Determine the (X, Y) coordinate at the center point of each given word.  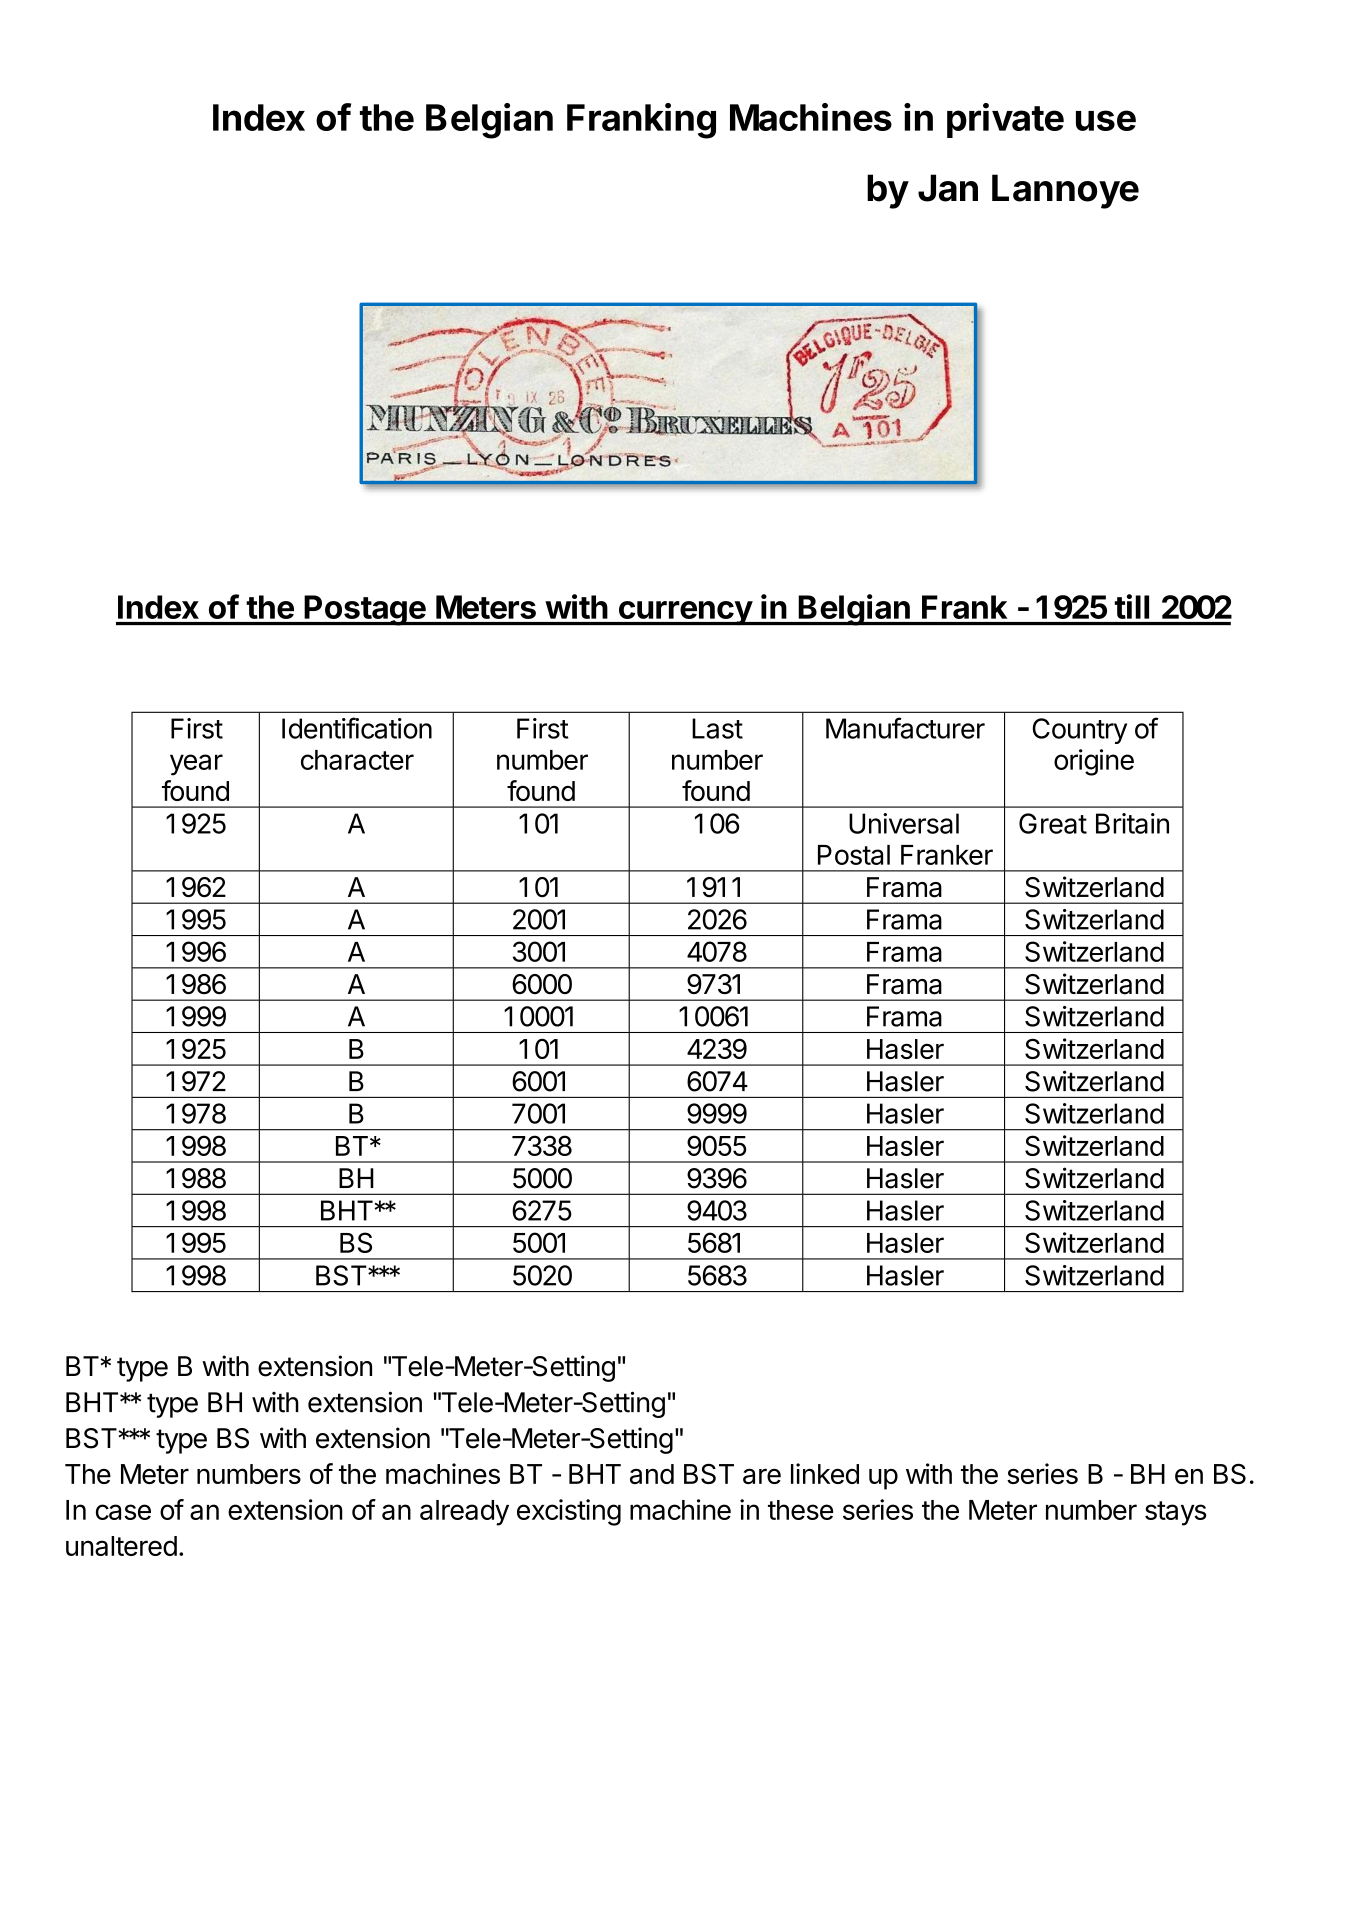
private (1005, 120)
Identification (357, 728)
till (1132, 606)
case (123, 1512)
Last (717, 728)
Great (1053, 823)
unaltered (121, 1546)
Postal (854, 855)
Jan (948, 188)
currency (685, 613)
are (762, 1476)
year (196, 765)
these (801, 1510)
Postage (365, 610)
